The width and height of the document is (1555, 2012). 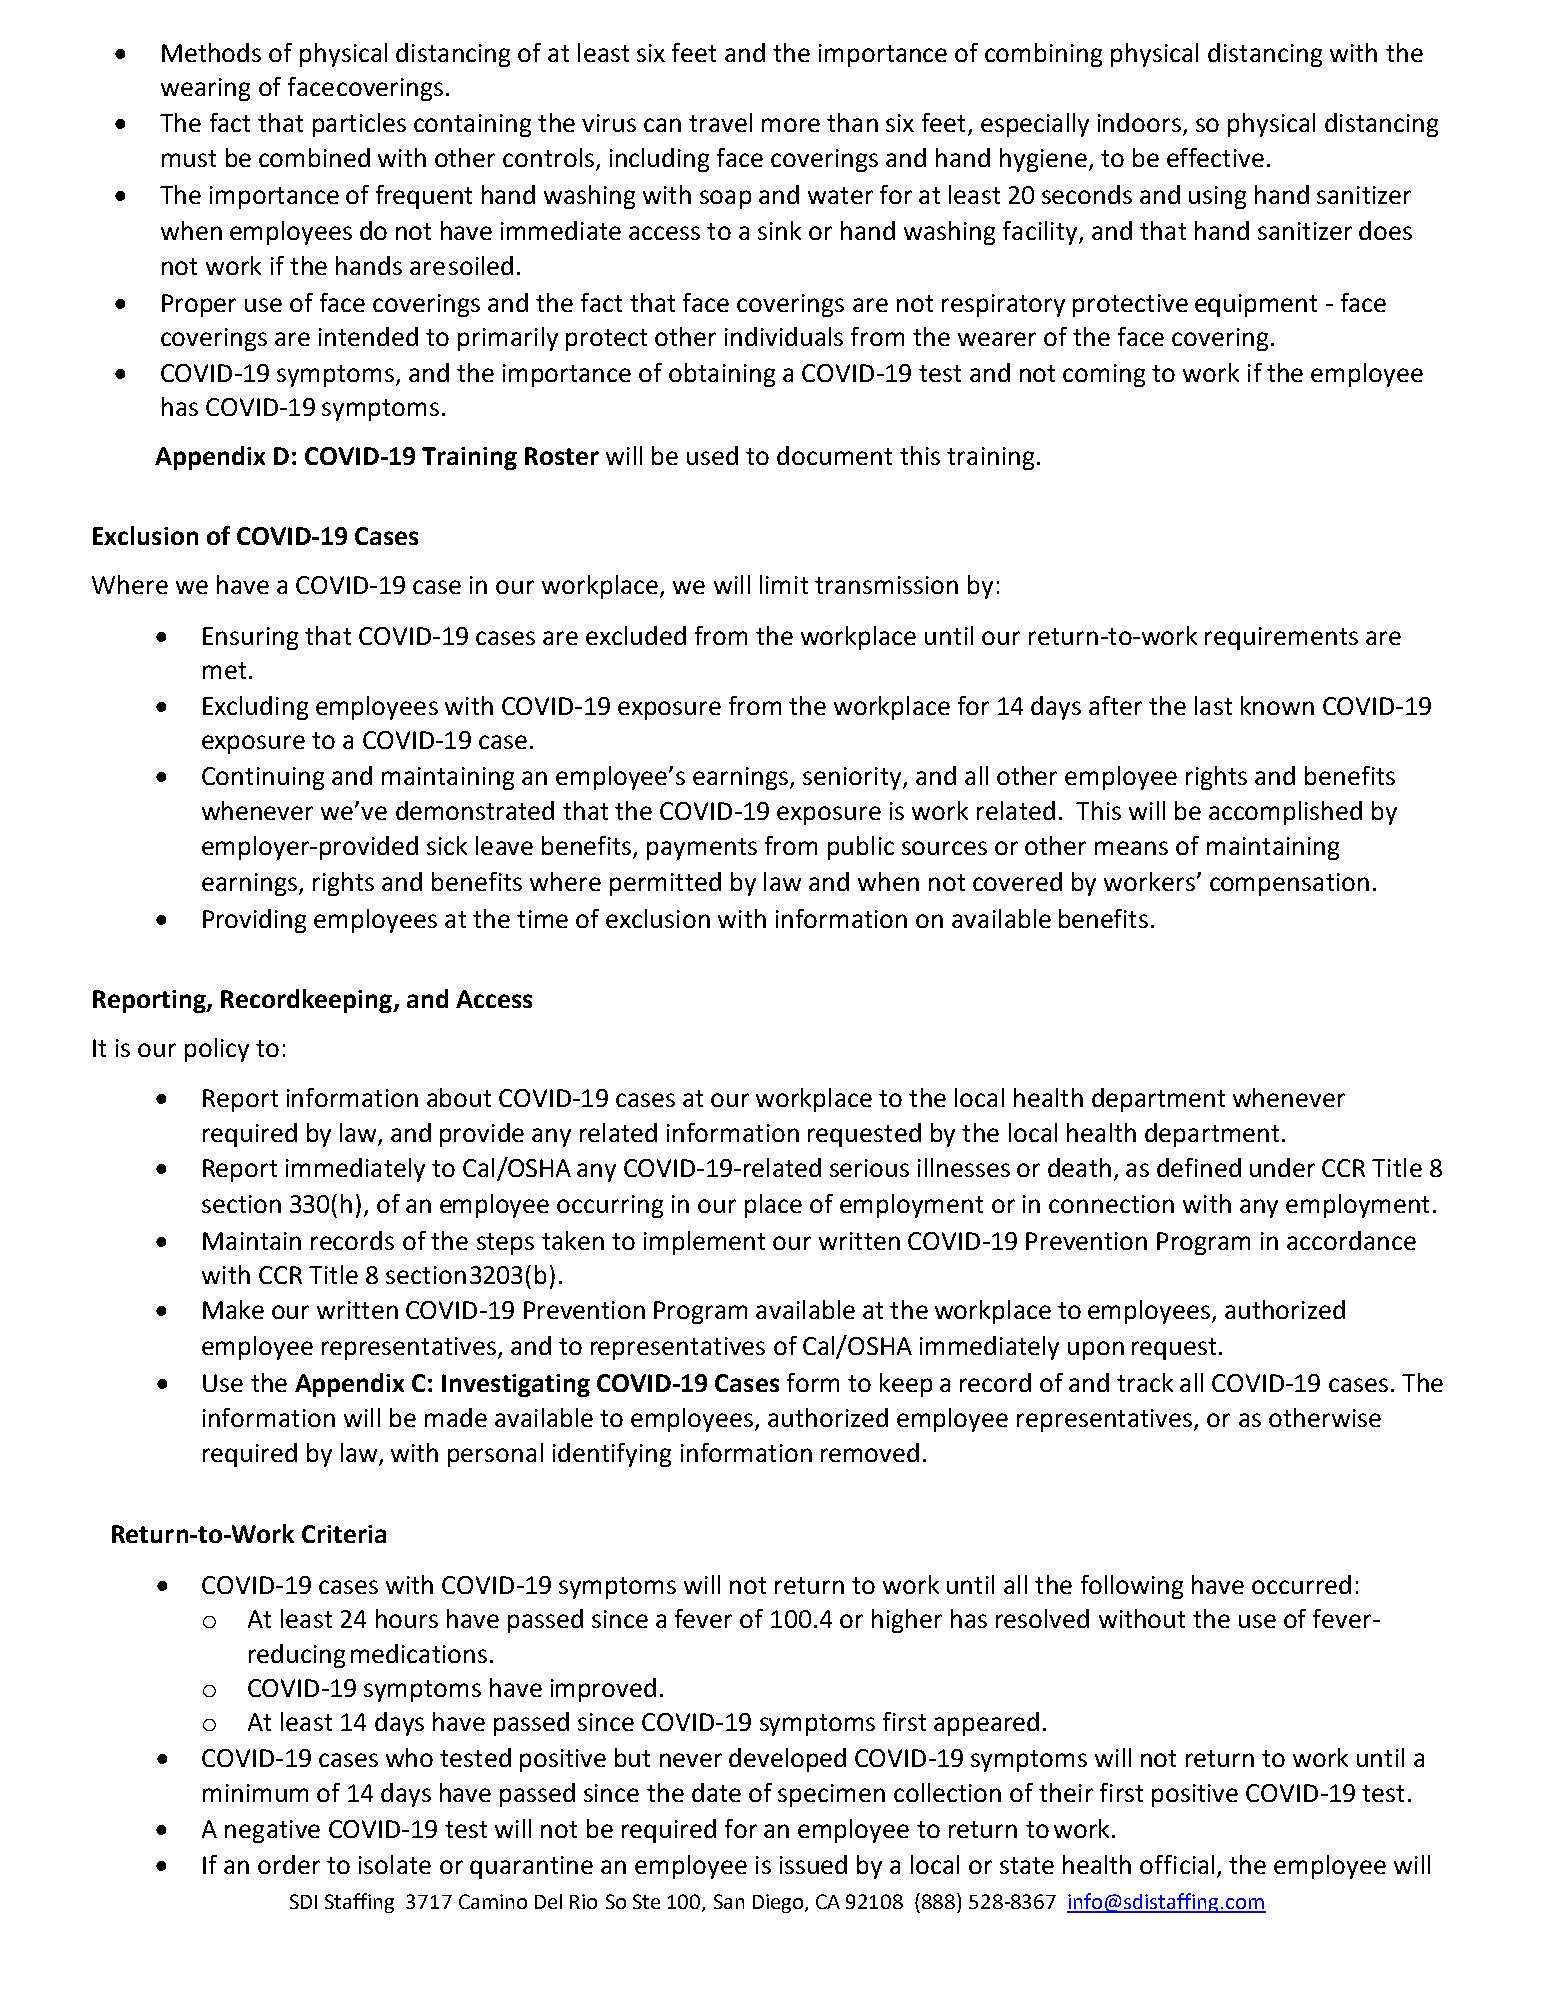 I want to click on requested, so click(x=864, y=1135).
